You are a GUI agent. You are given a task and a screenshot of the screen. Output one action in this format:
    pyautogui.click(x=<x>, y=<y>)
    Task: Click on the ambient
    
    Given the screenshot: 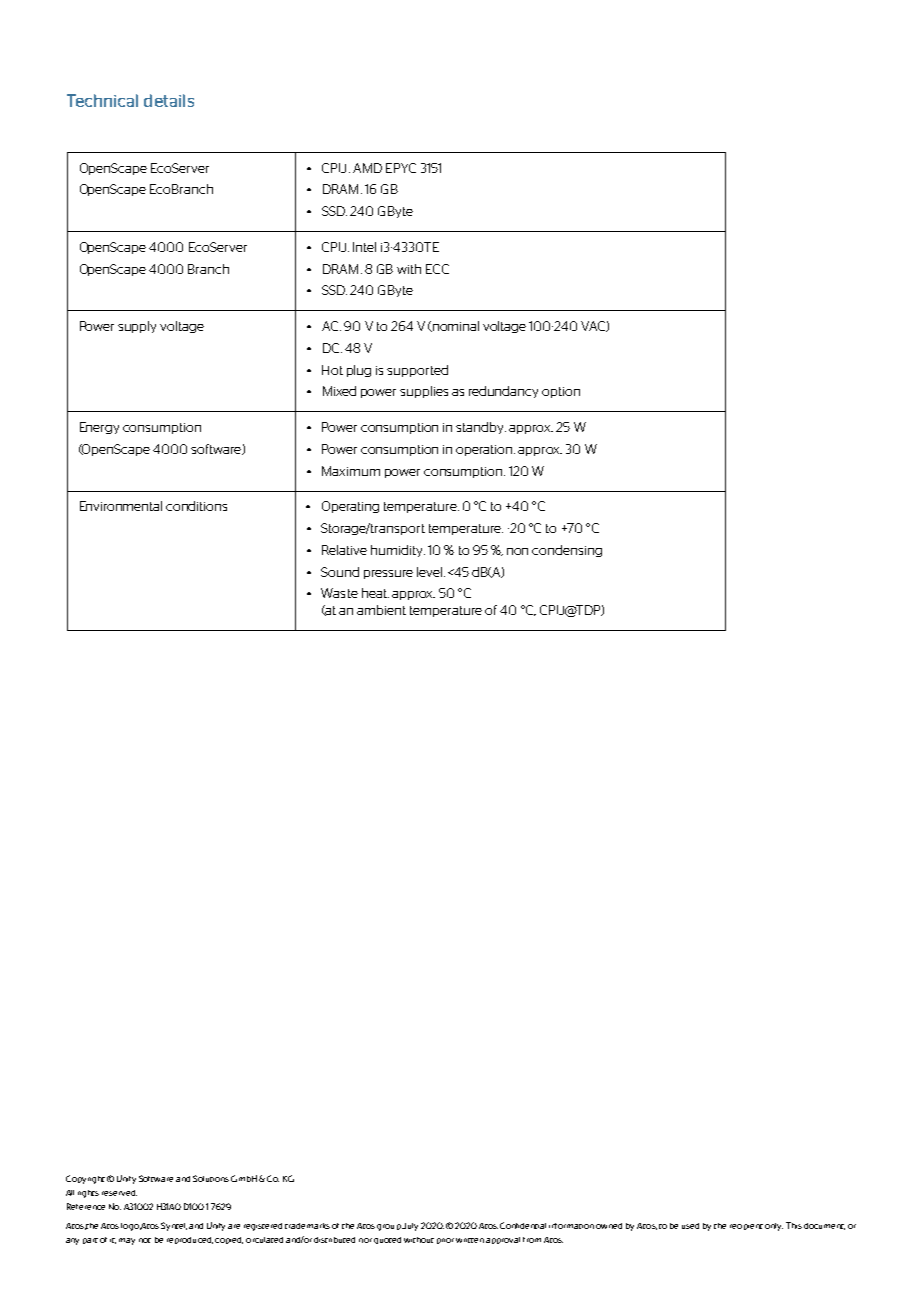 What is the action you would take?
    pyautogui.click(x=381, y=610)
